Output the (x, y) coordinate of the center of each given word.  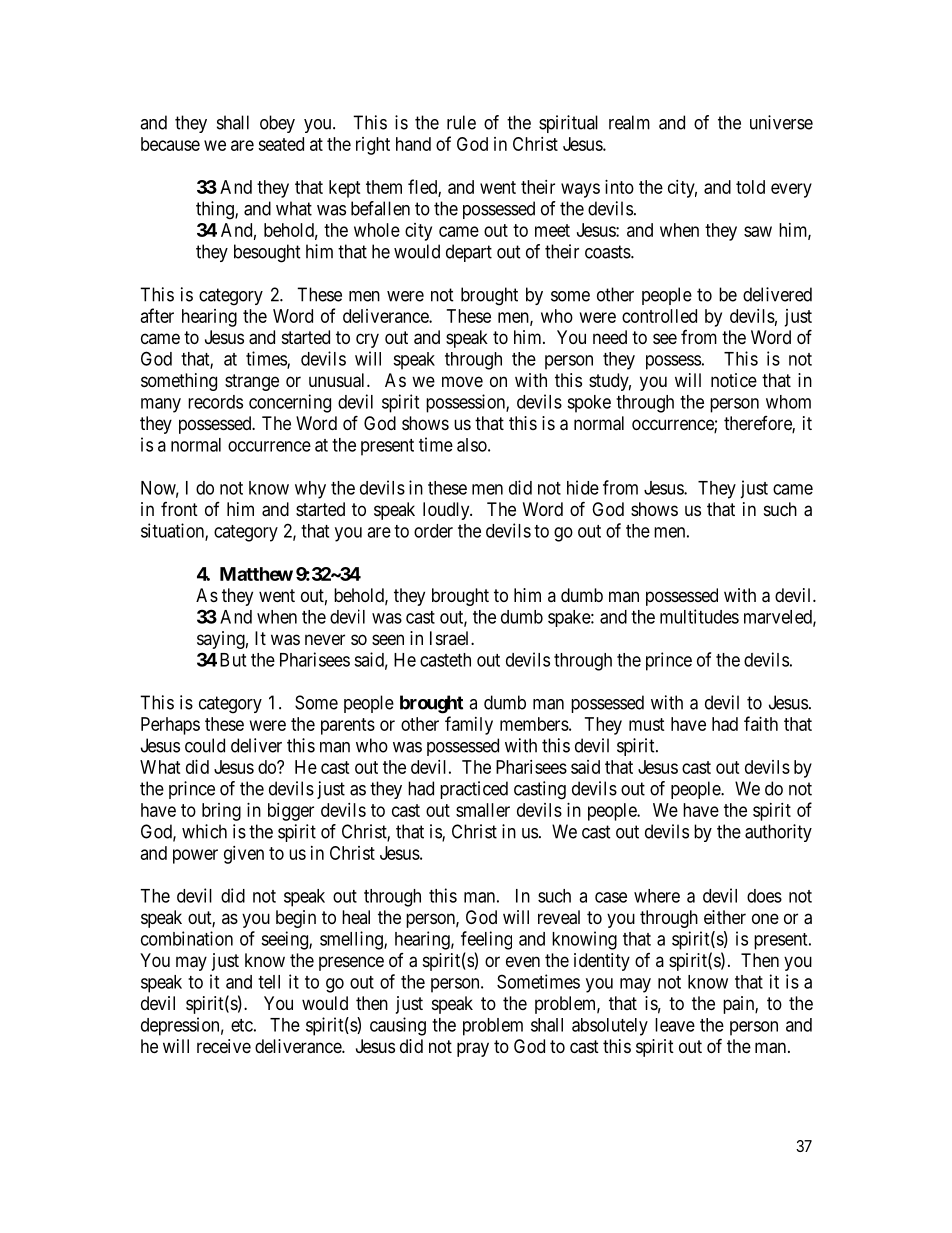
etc (242, 1025)
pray (473, 1049)
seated (281, 144)
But (233, 660)
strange (252, 382)
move (462, 381)
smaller (483, 810)
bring (221, 812)
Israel (451, 638)
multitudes (699, 616)
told (750, 187)
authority (778, 833)
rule (461, 122)
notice (734, 380)
